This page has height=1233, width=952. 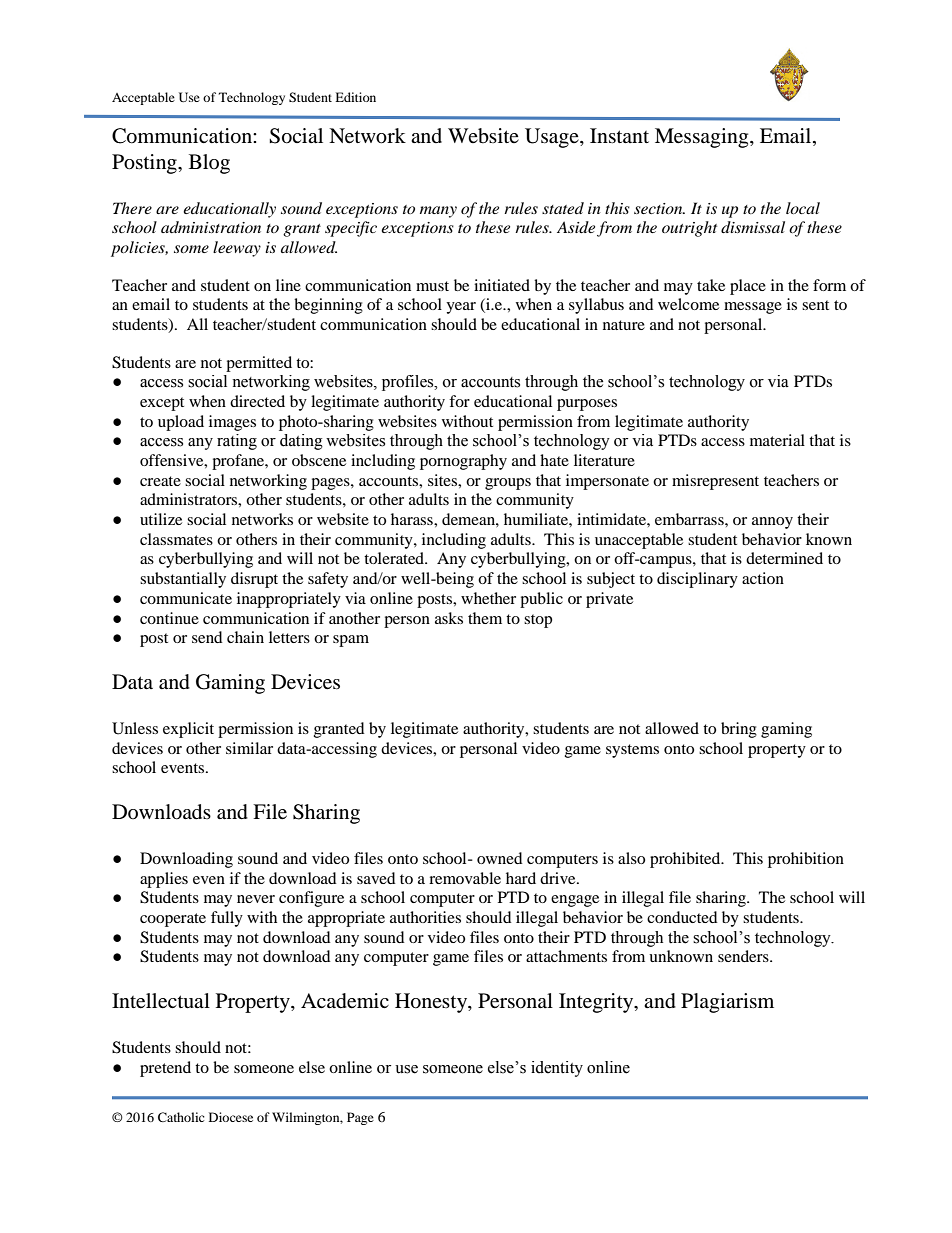 What do you see at coordinates (772, 523) in the page?
I see `annoy` at bounding box center [772, 523].
